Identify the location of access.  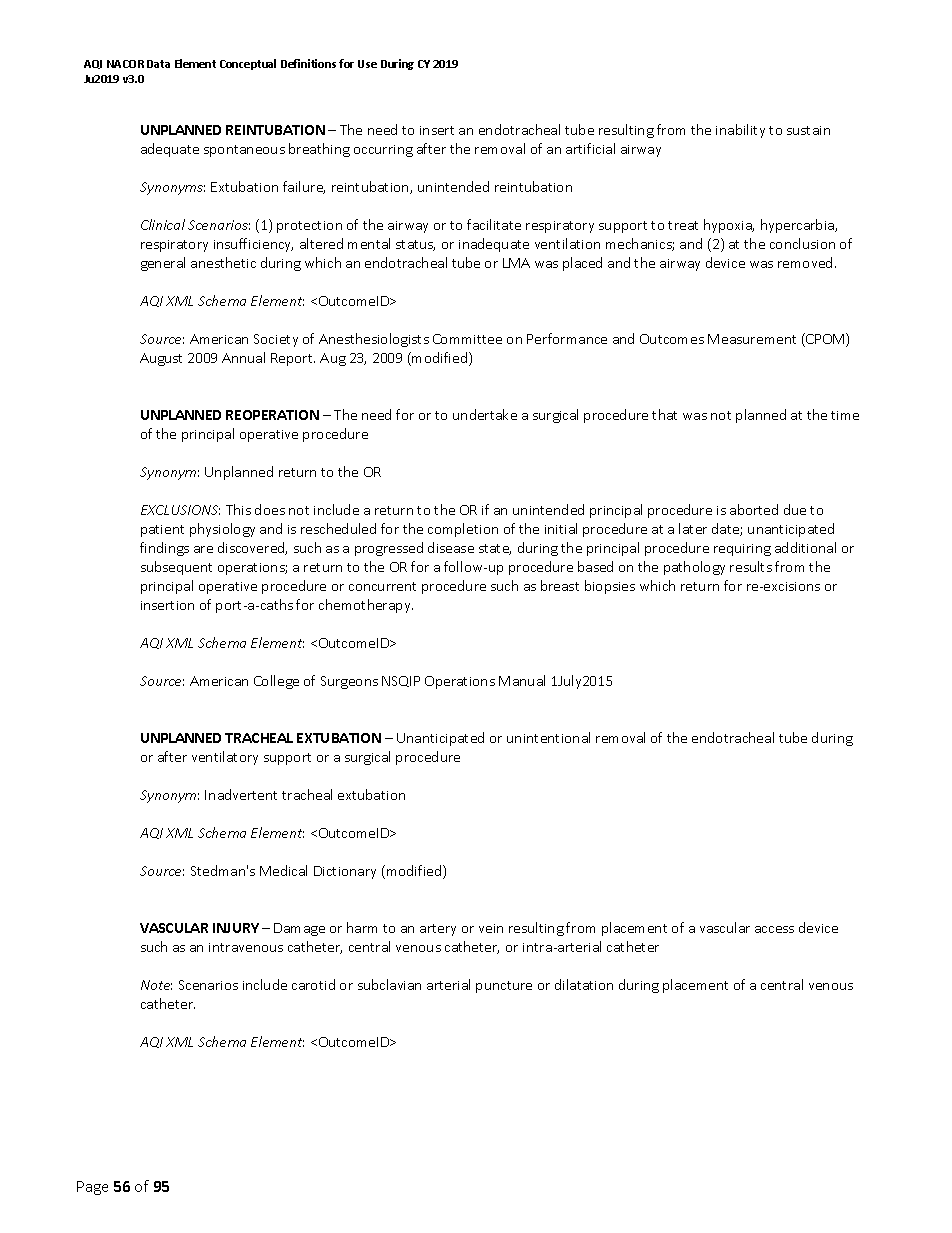
(774, 929).
